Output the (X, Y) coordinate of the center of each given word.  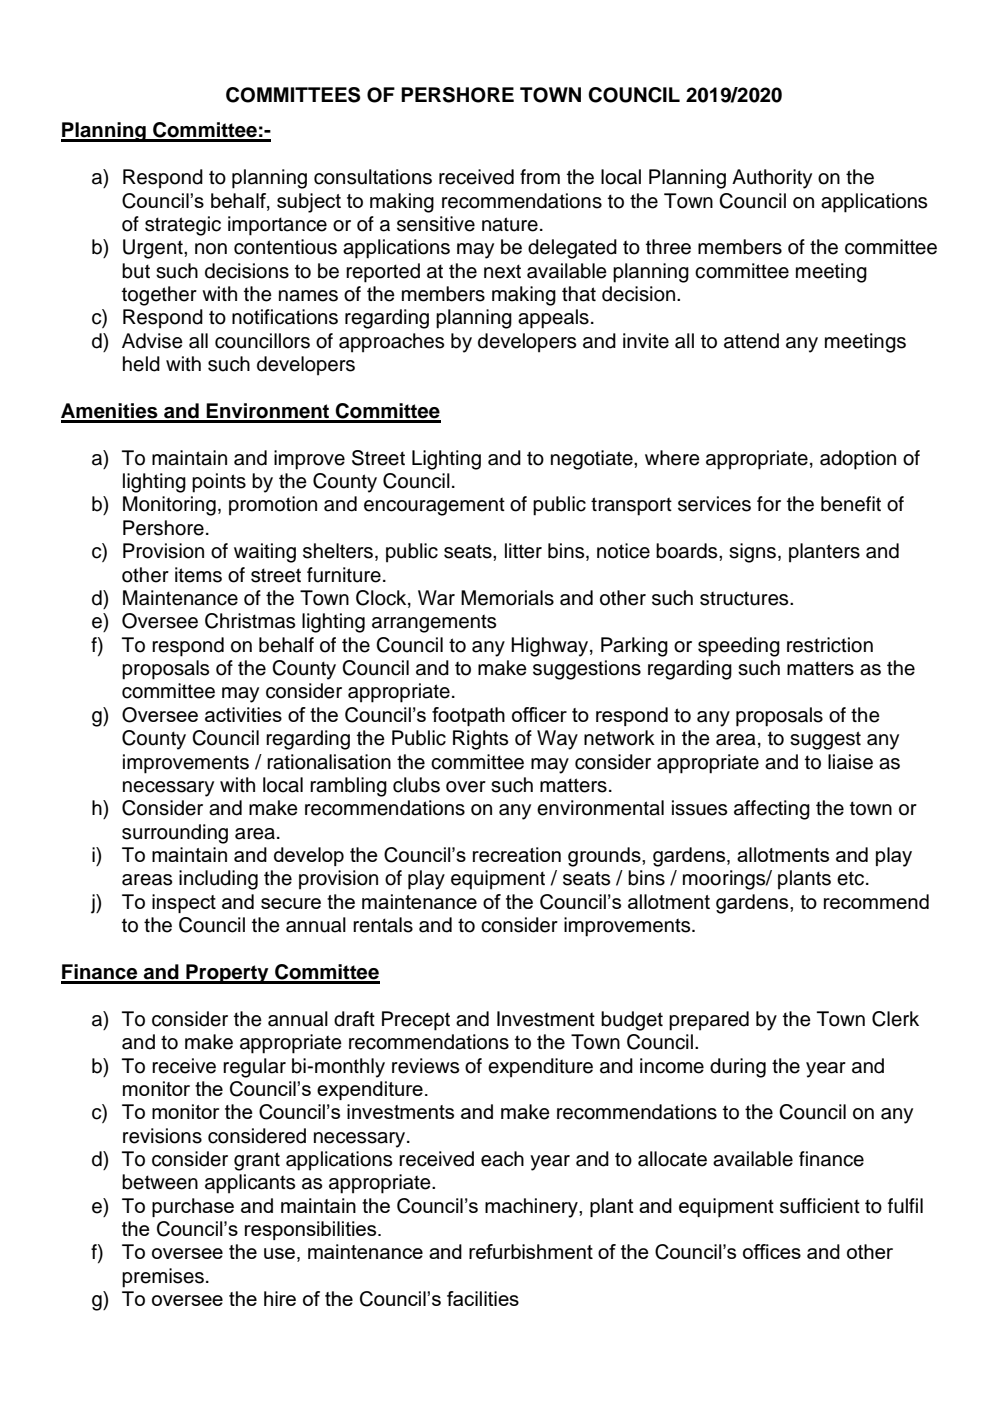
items (198, 575)
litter (523, 551)
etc (852, 878)
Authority (772, 179)
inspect (184, 903)
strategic (183, 226)
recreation (517, 854)
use (279, 1253)
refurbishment (531, 1251)
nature (510, 224)
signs (754, 553)
